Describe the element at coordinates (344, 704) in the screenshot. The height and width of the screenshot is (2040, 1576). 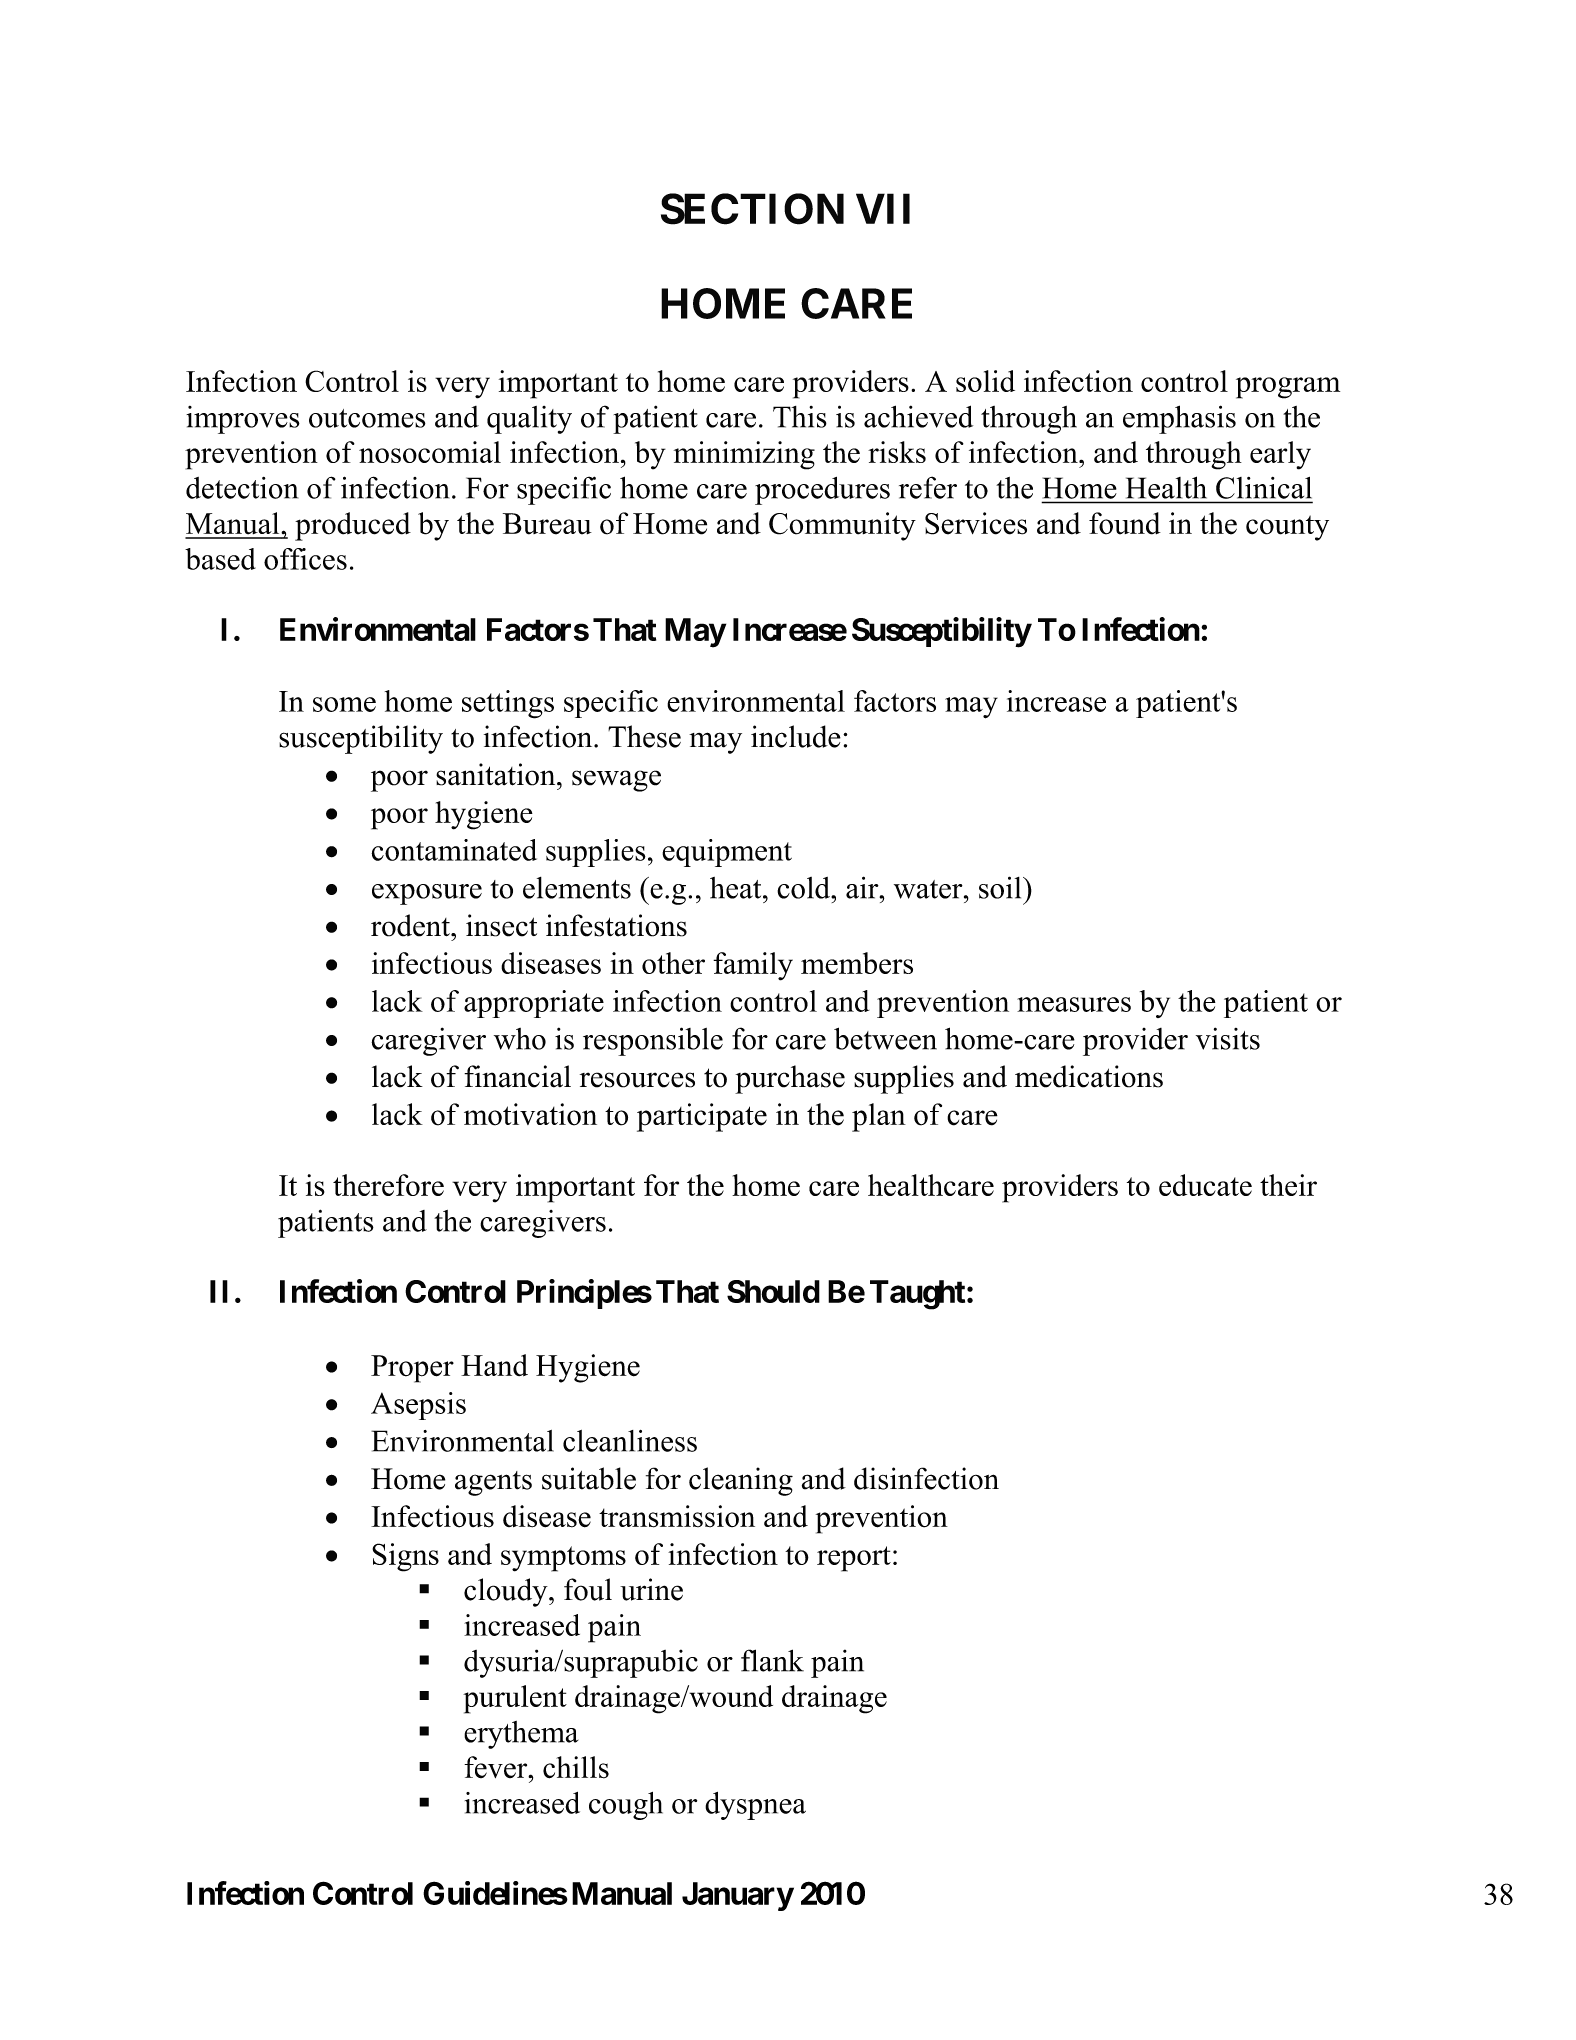
I see `some` at that location.
